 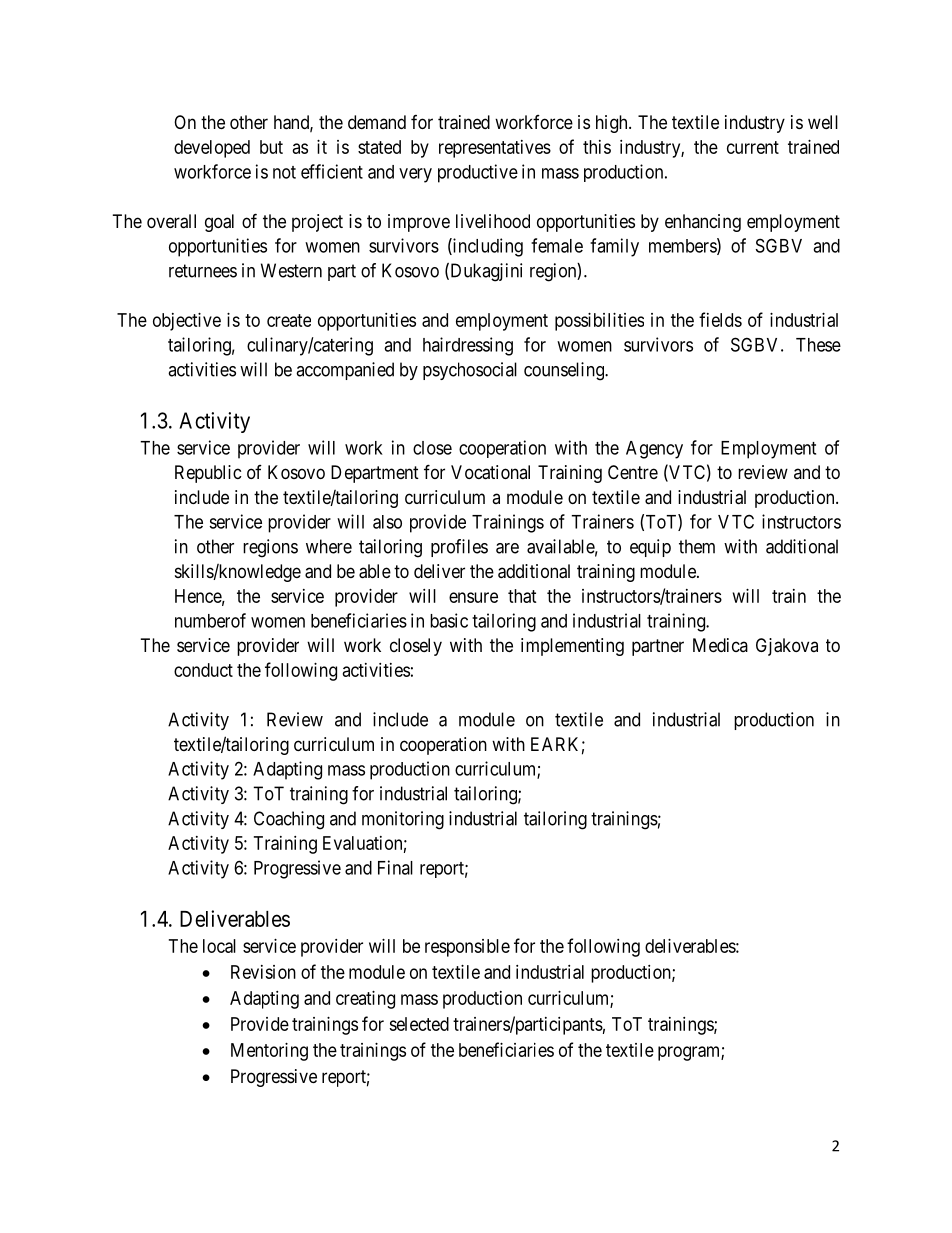 What do you see at coordinates (419, 1024) in the screenshot?
I see `selected` at bounding box center [419, 1024].
